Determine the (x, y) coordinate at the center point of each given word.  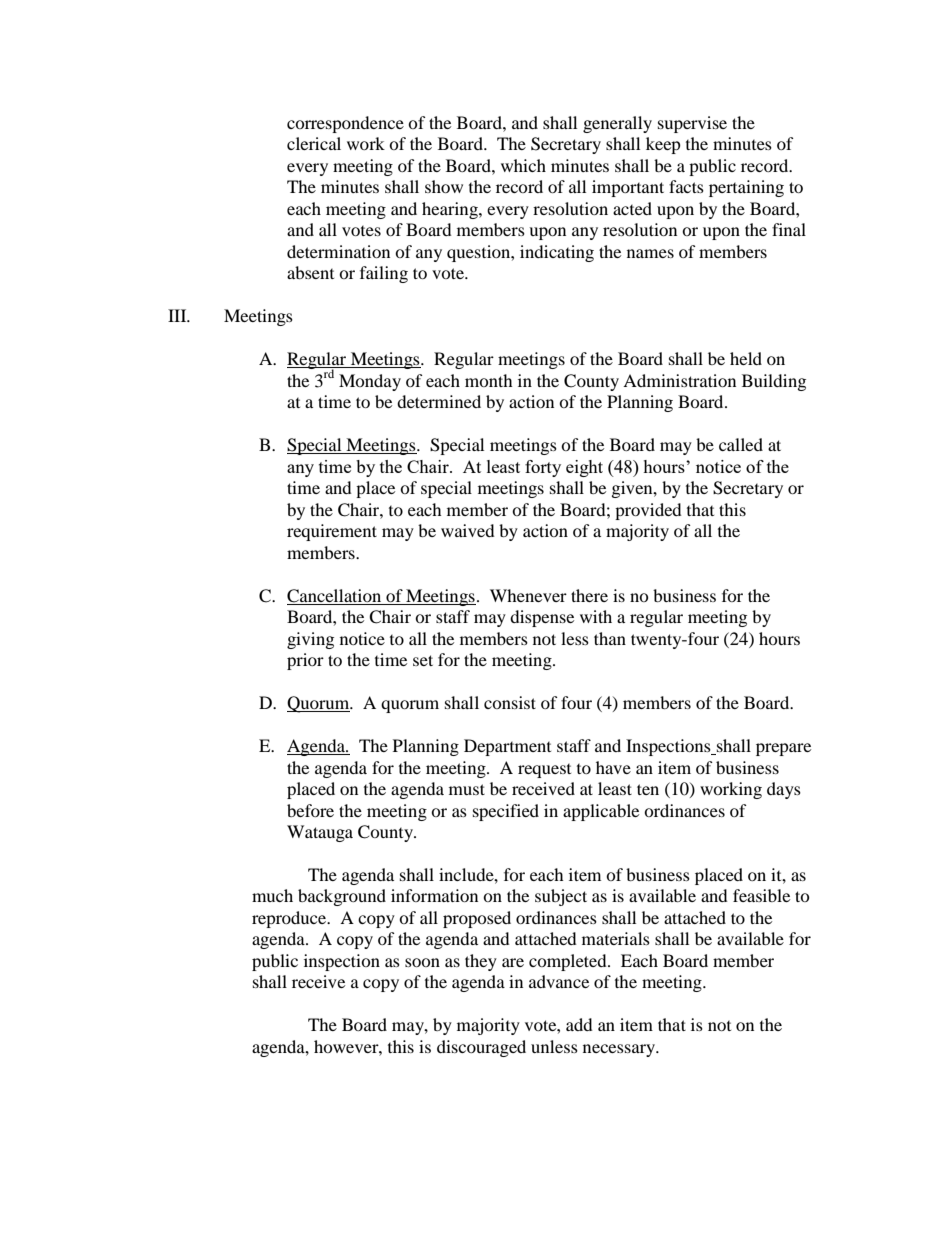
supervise (692, 124)
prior (305, 661)
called (741, 444)
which (523, 165)
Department (507, 747)
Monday (370, 382)
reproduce (290, 919)
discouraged (481, 1048)
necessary (620, 1050)
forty (543, 468)
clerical (314, 143)
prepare (783, 749)
